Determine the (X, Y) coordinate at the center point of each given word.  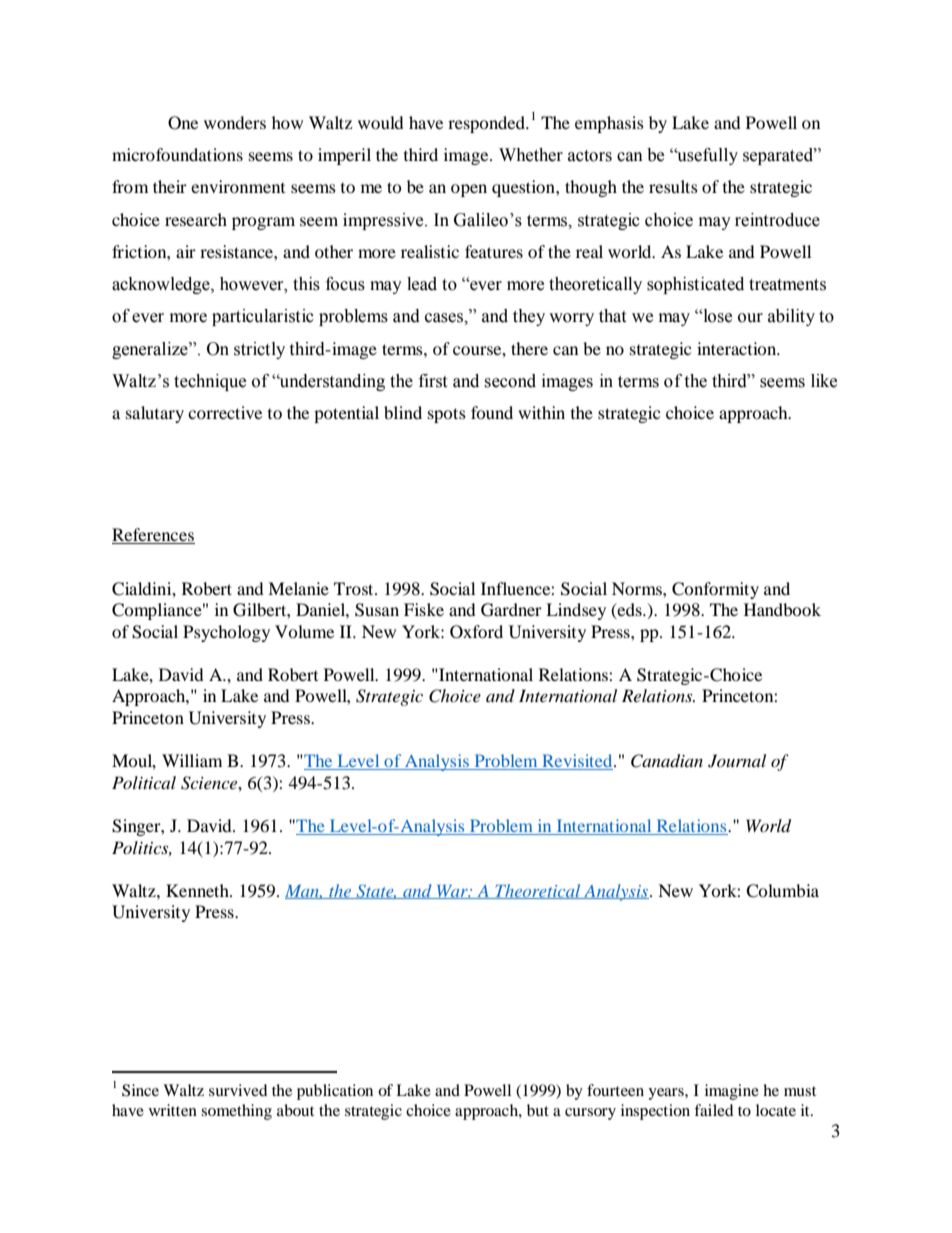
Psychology (226, 633)
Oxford (476, 632)
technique (210, 382)
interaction (738, 348)
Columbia (782, 891)
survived (238, 1090)
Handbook (782, 609)
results (673, 186)
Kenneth (198, 890)
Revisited (577, 762)
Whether (531, 155)
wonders (235, 122)
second (510, 381)
